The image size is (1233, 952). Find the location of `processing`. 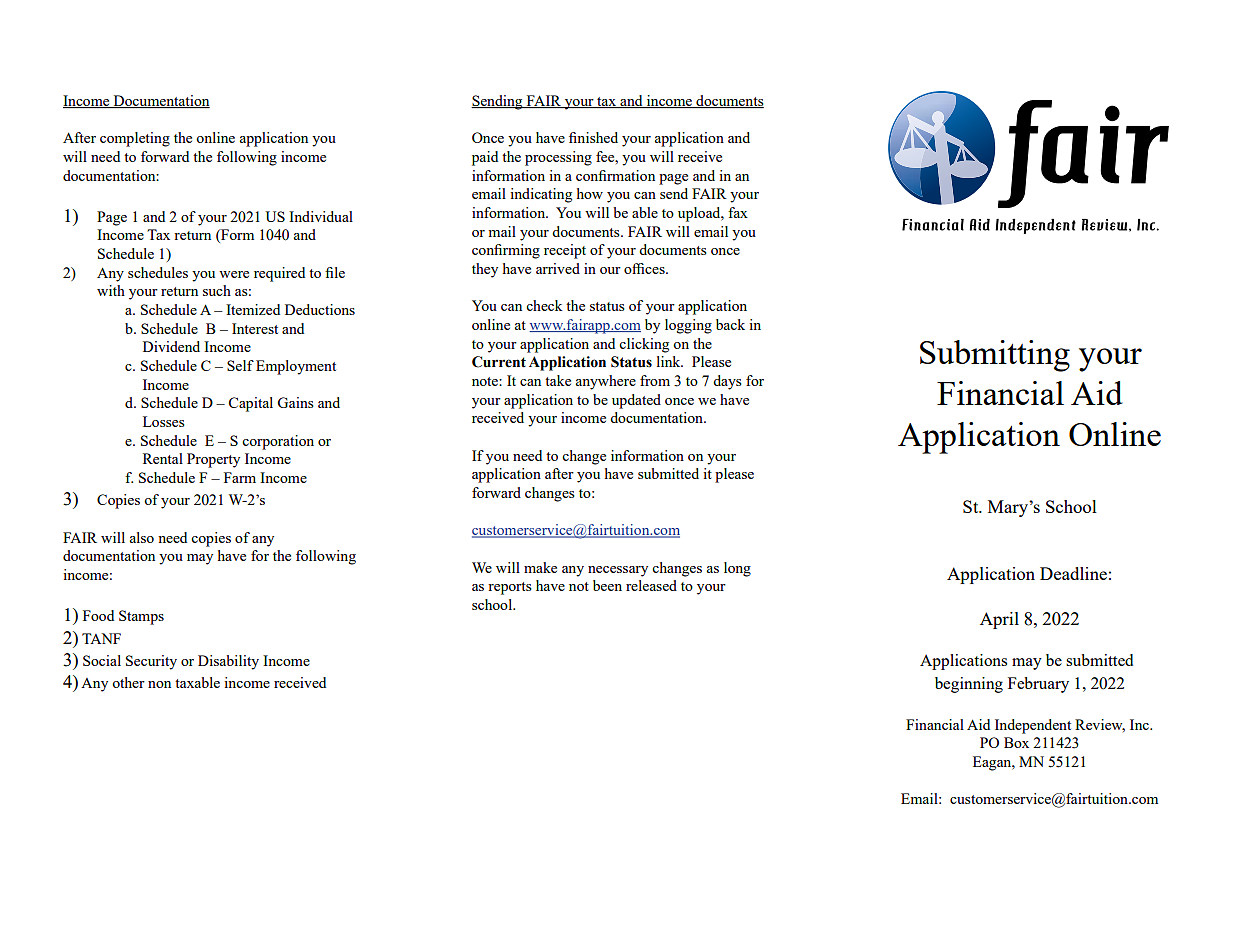

processing is located at coordinates (558, 158).
